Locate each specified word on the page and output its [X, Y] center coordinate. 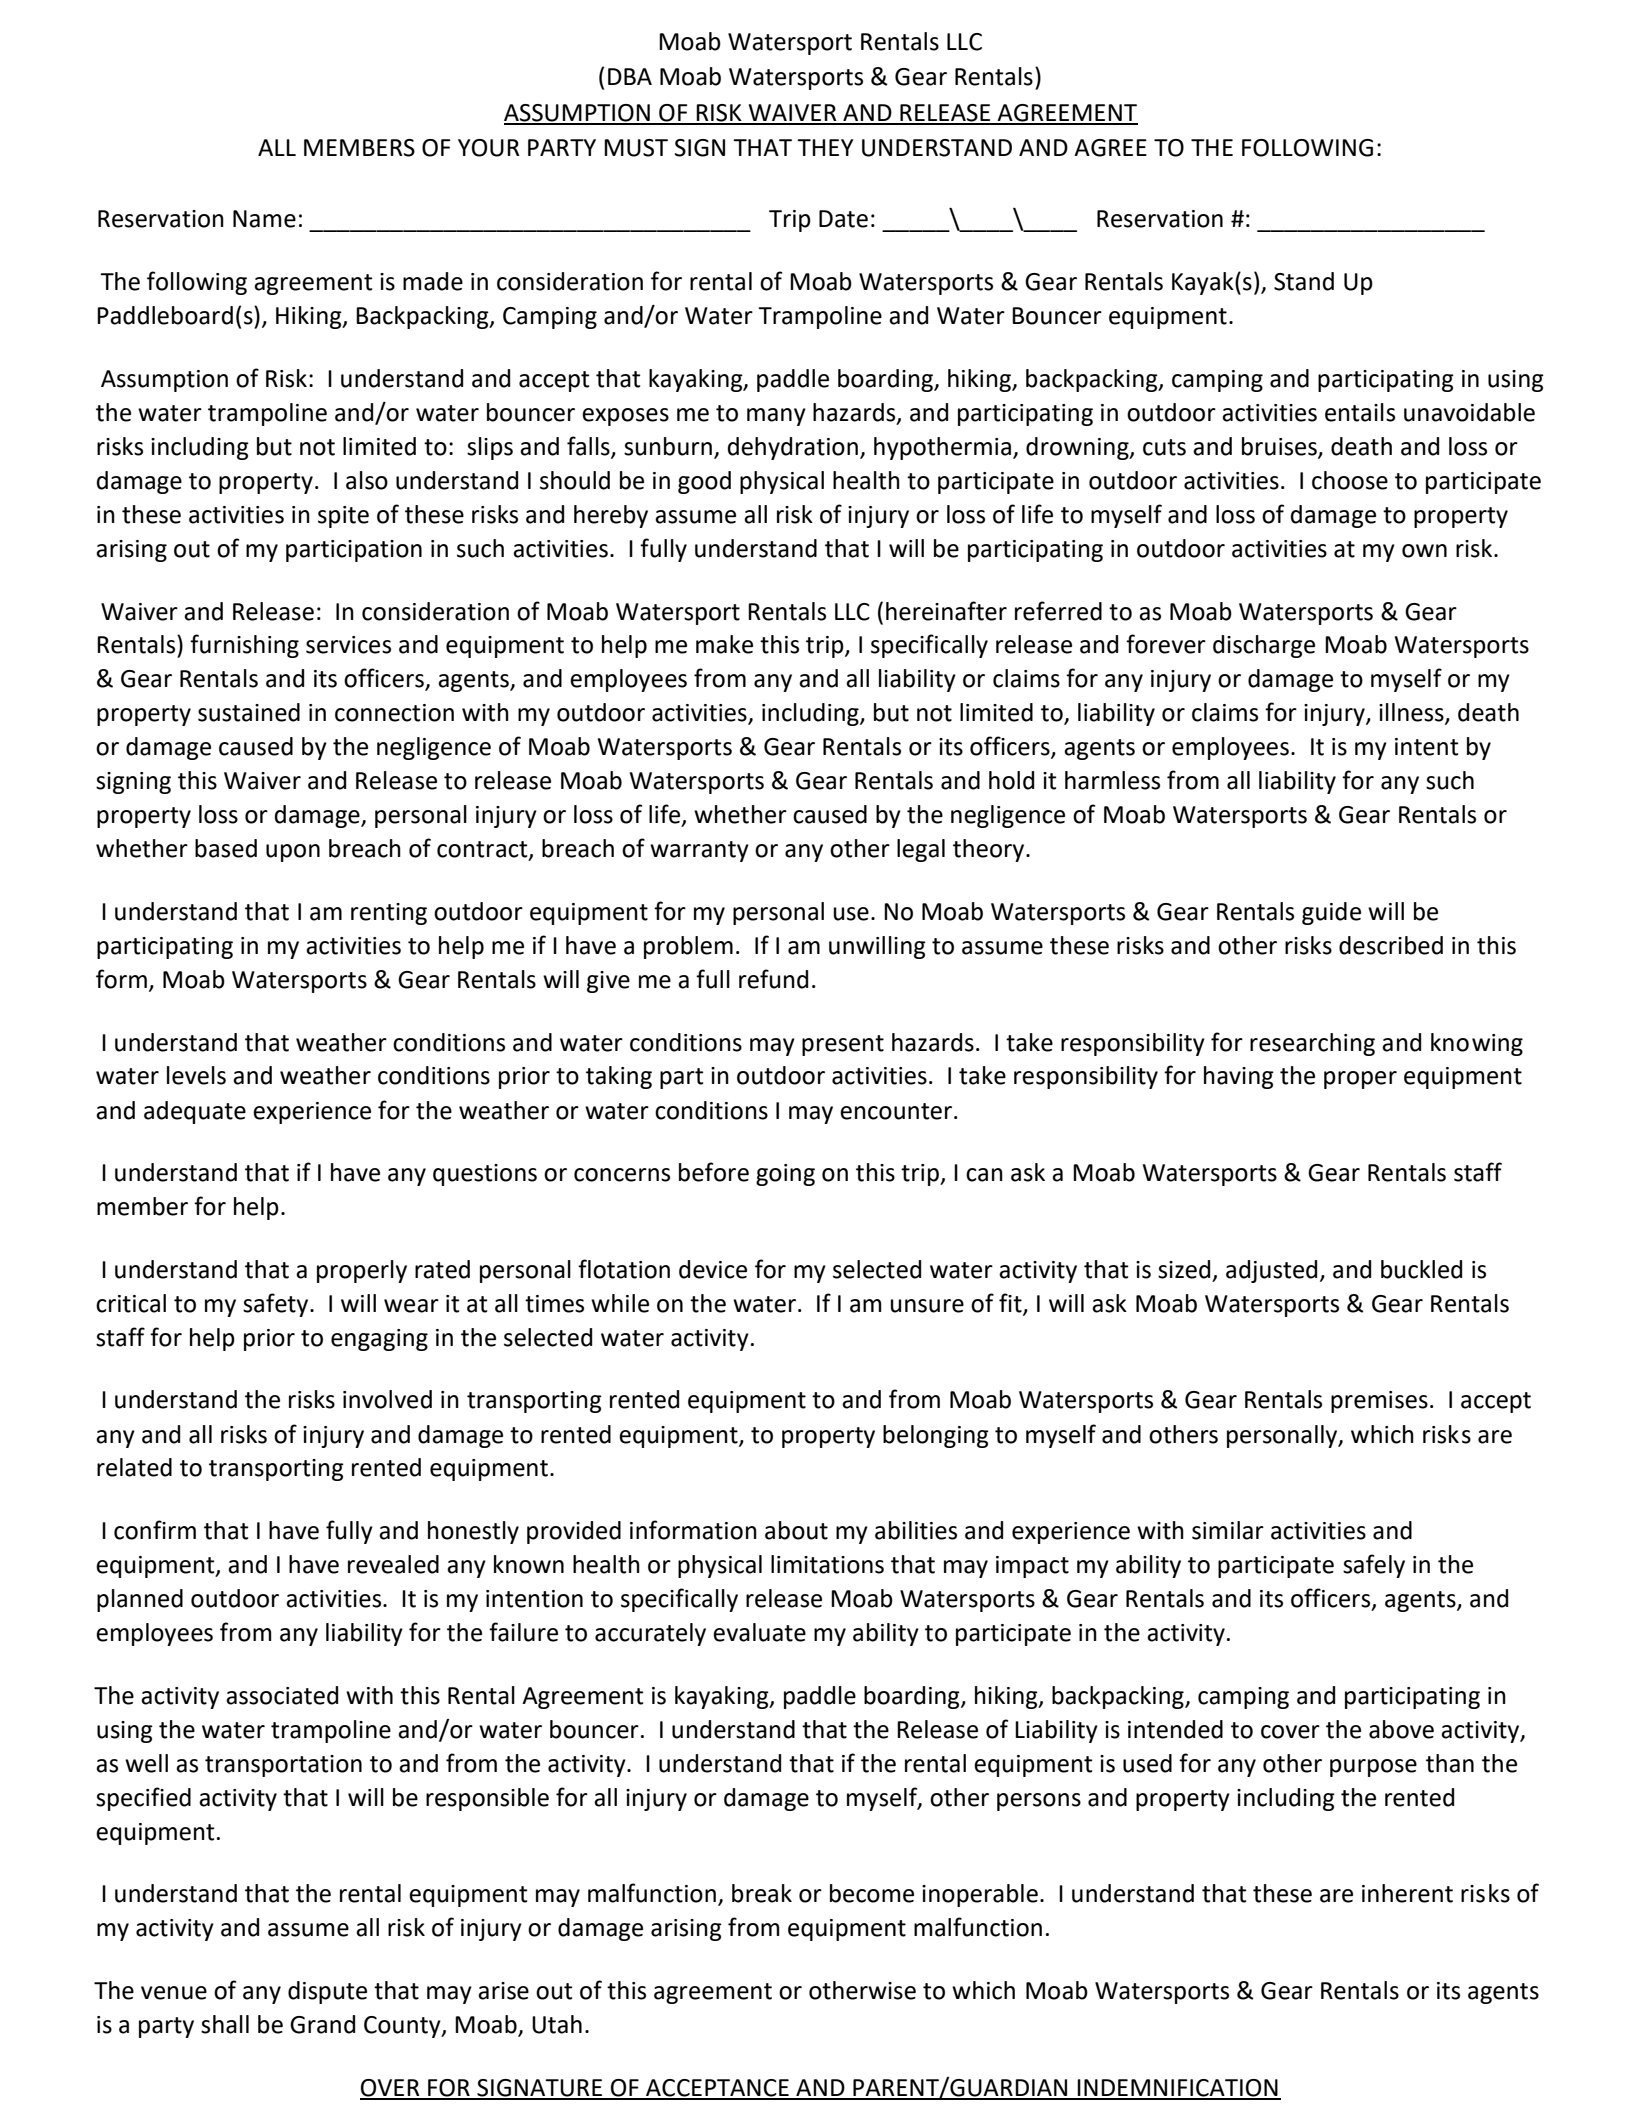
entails [1360, 412]
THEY [825, 147]
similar [1228, 1530]
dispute [327, 1992]
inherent [1407, 1893]
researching [1312, 1044]
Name [264, 219]
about [796, 1530]
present [843, 1045]
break [762, 1893]
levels [196, 1075]
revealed [393, 1564]
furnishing [244, 646]
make [724, 644]
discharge [1264, 646]
